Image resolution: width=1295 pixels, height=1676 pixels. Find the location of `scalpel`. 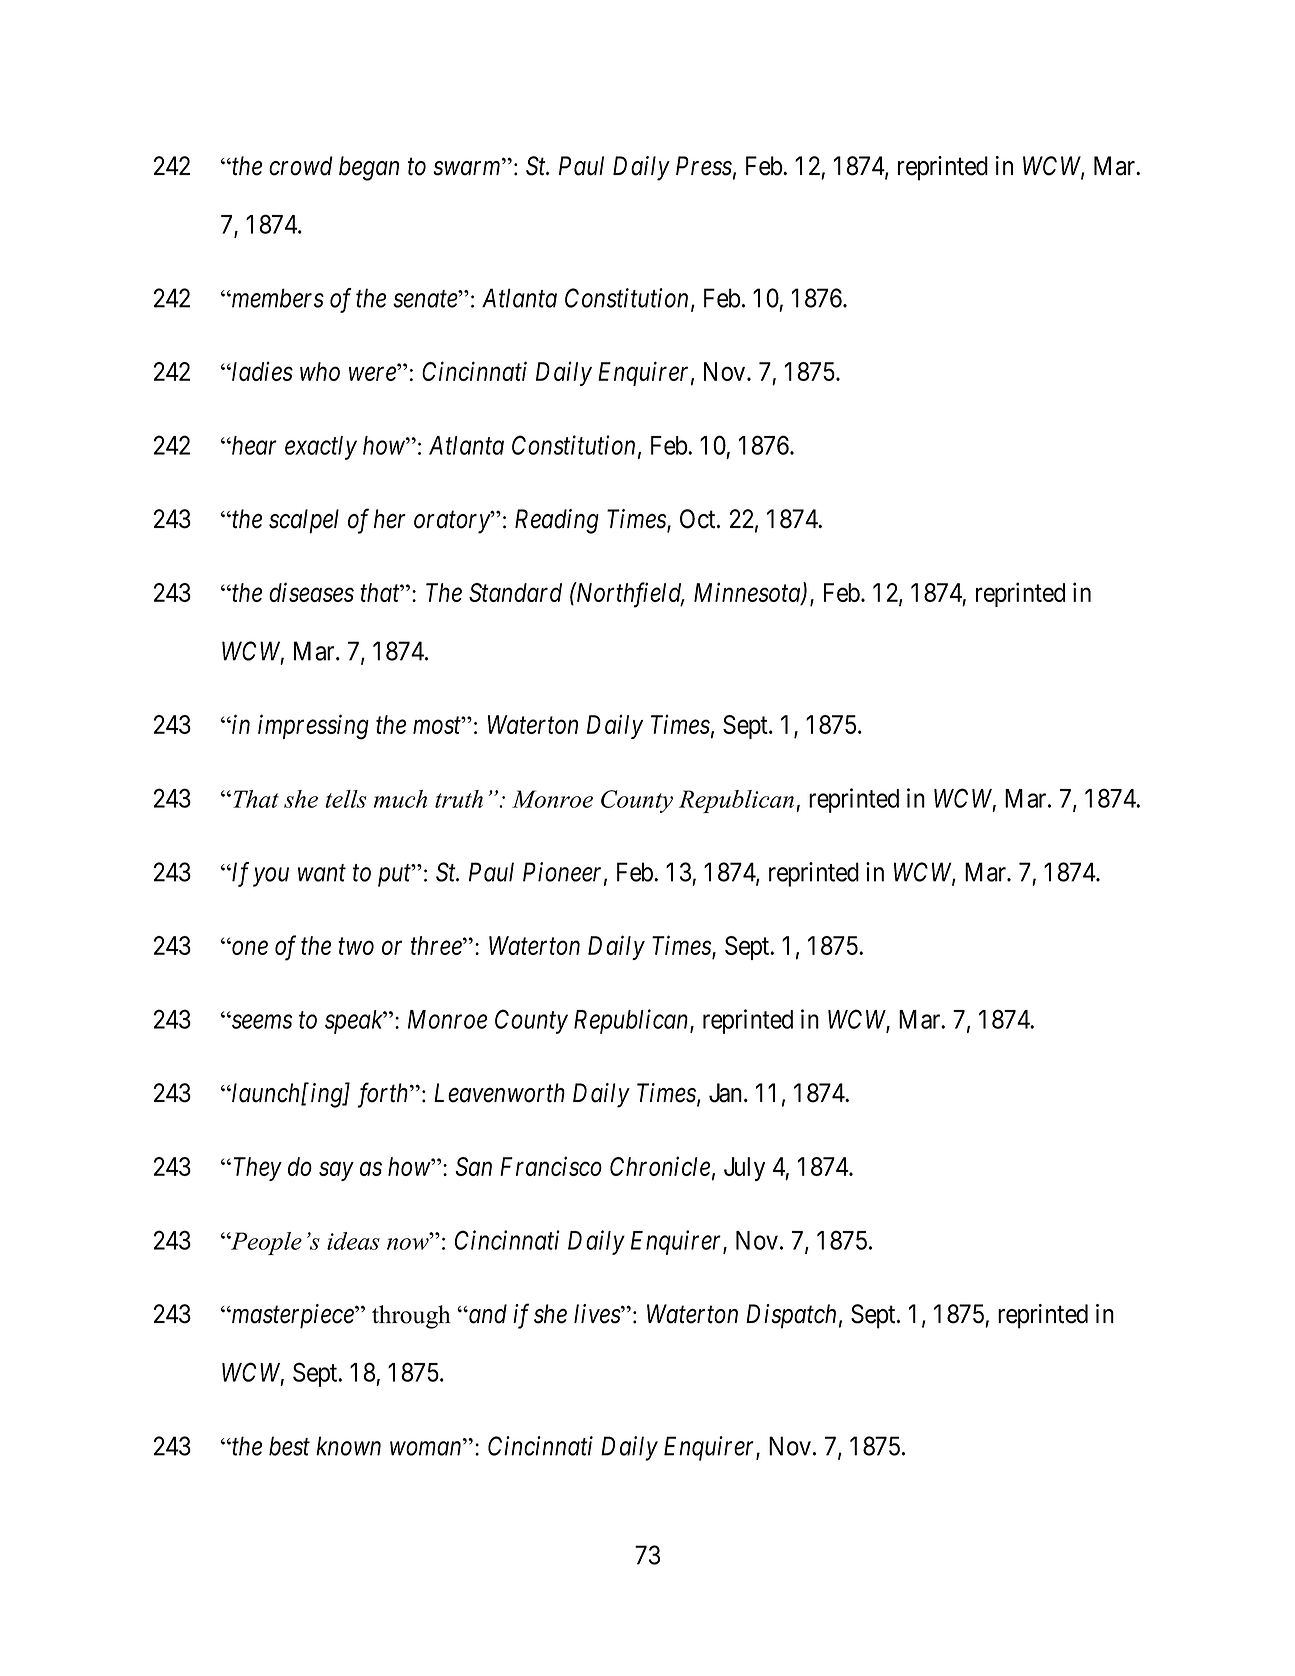

scalpel is located at coordinates (304, 521).
